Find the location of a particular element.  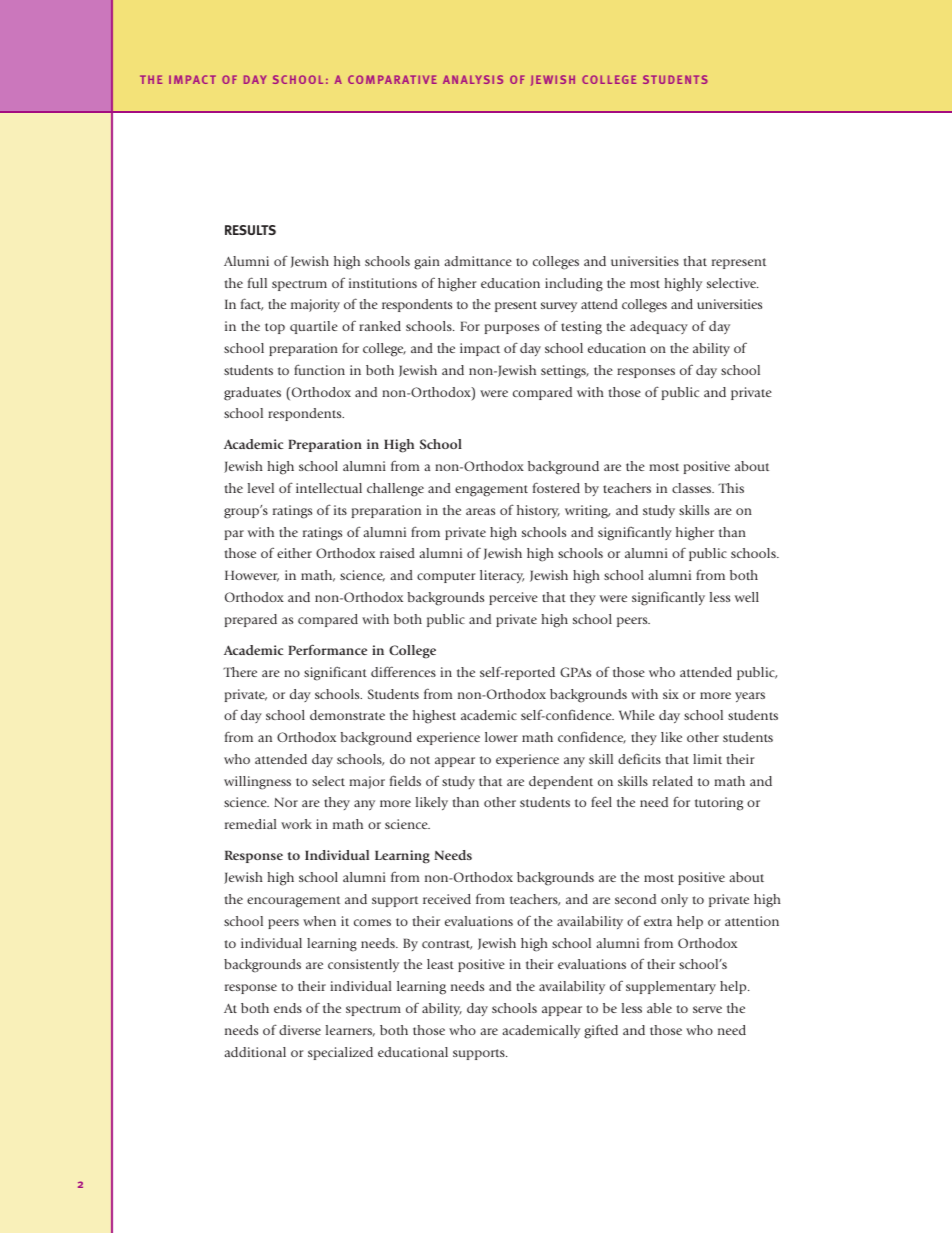

adequacy is located at coordinates (659, 327).
